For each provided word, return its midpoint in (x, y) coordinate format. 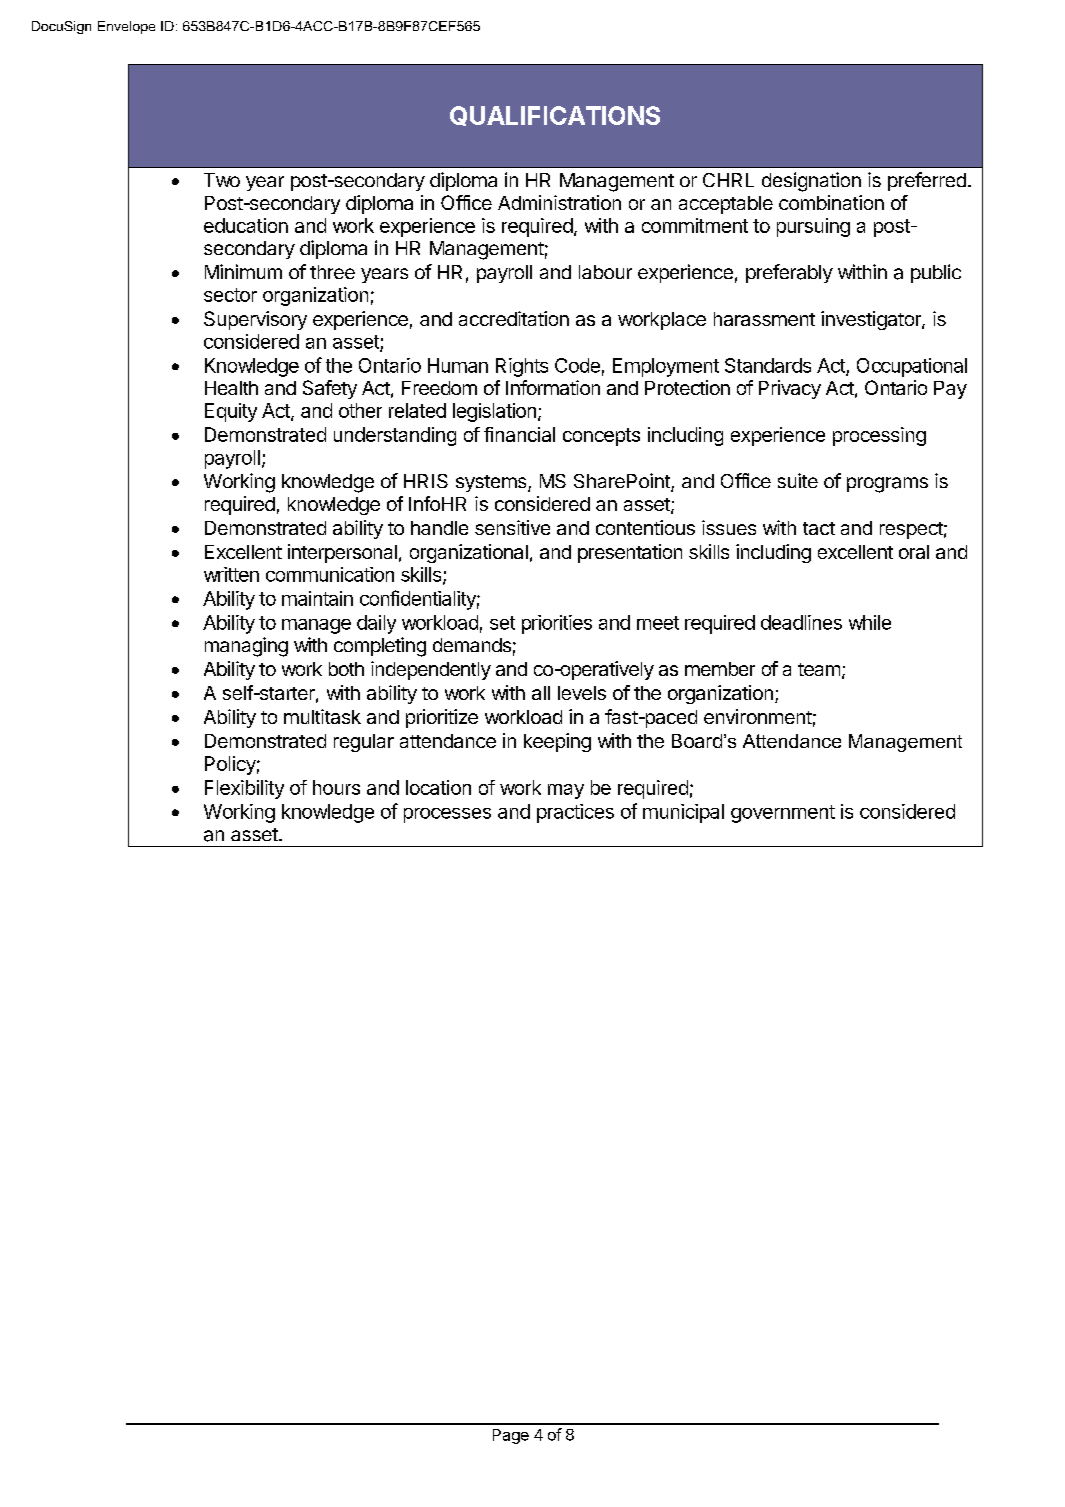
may (566, 791)
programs (887, 485)
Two (222, 180)
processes (447, 815)
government (783, 814)
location (438, 787)
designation (811, 182)
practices (575, 813)
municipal (683, 813)
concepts (601, 437)
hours (336, 787)
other (360, 410)
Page (511, 1436)
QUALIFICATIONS (555, 116)
